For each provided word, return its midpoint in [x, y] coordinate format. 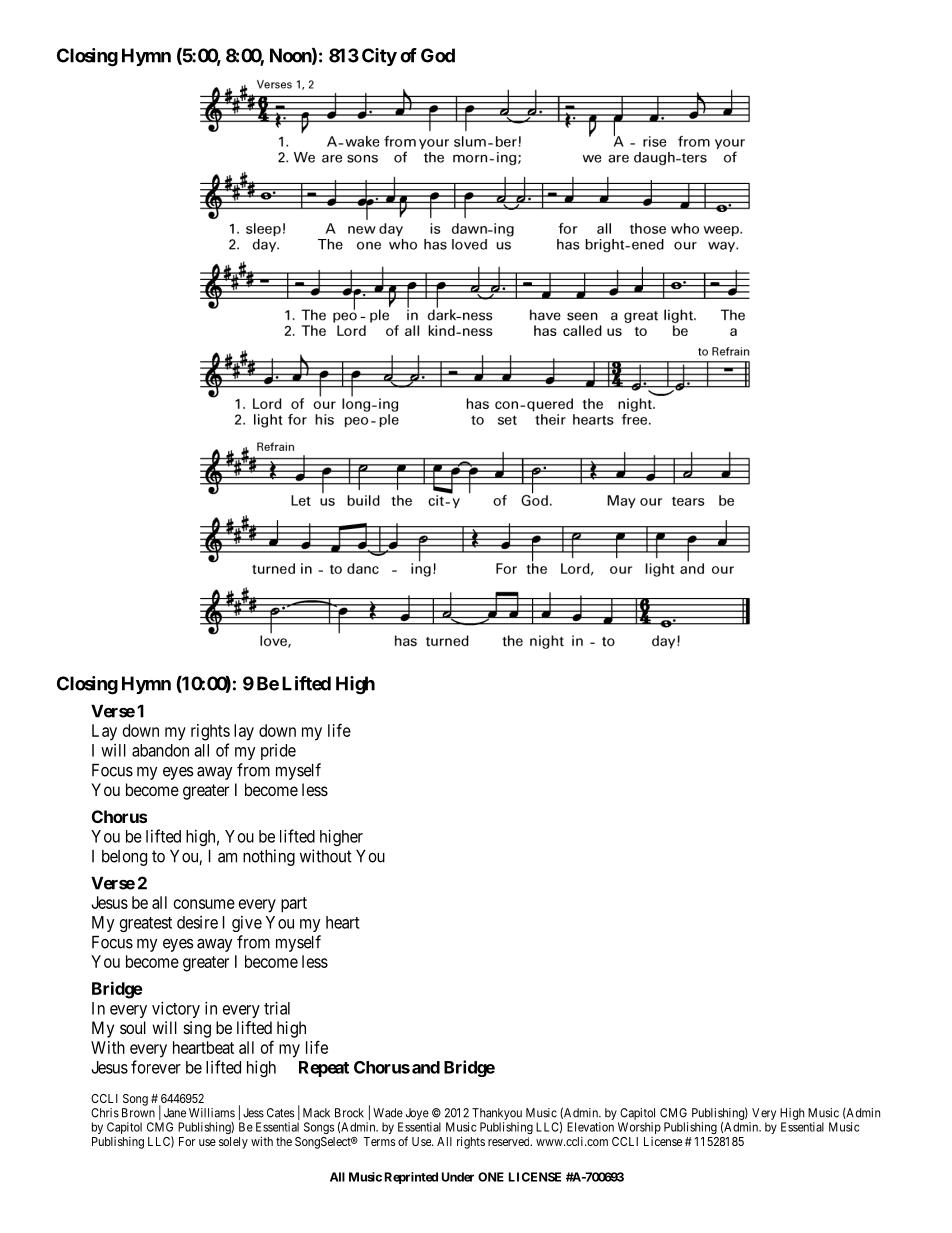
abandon [160, 750]
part [294, 905]
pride [278, 752]
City [379, 57]
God [438, 55]
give [247, 924]
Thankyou [497, 1114]
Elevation [590, 1127]
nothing [269, 857]
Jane [175, 1113]
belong [124, 858]
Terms [379, 1141]
